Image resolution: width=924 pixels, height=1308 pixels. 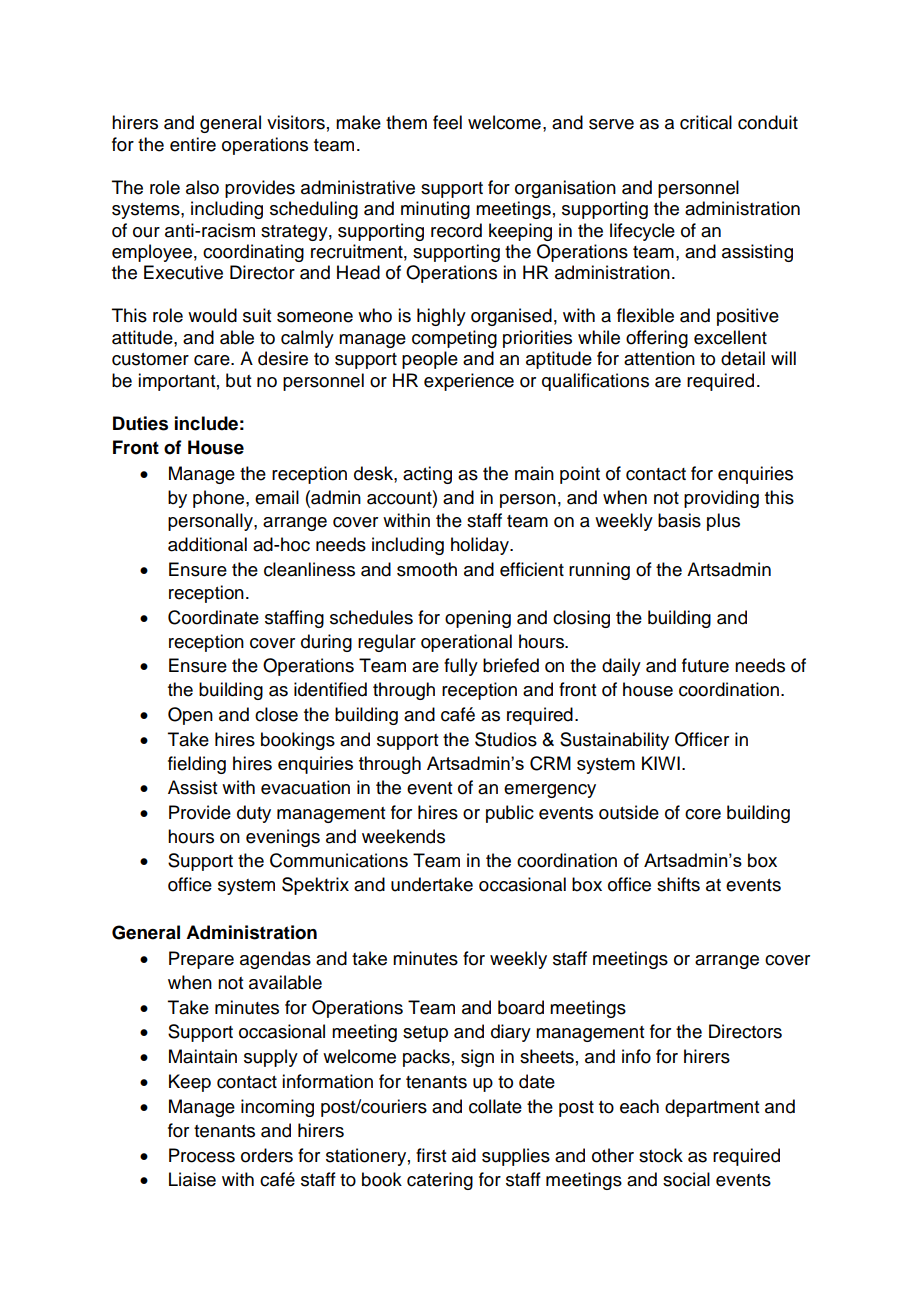 What do you see at coordinates (706, 122) in the image?
I see `critical` at bounding box center [706, 122].
